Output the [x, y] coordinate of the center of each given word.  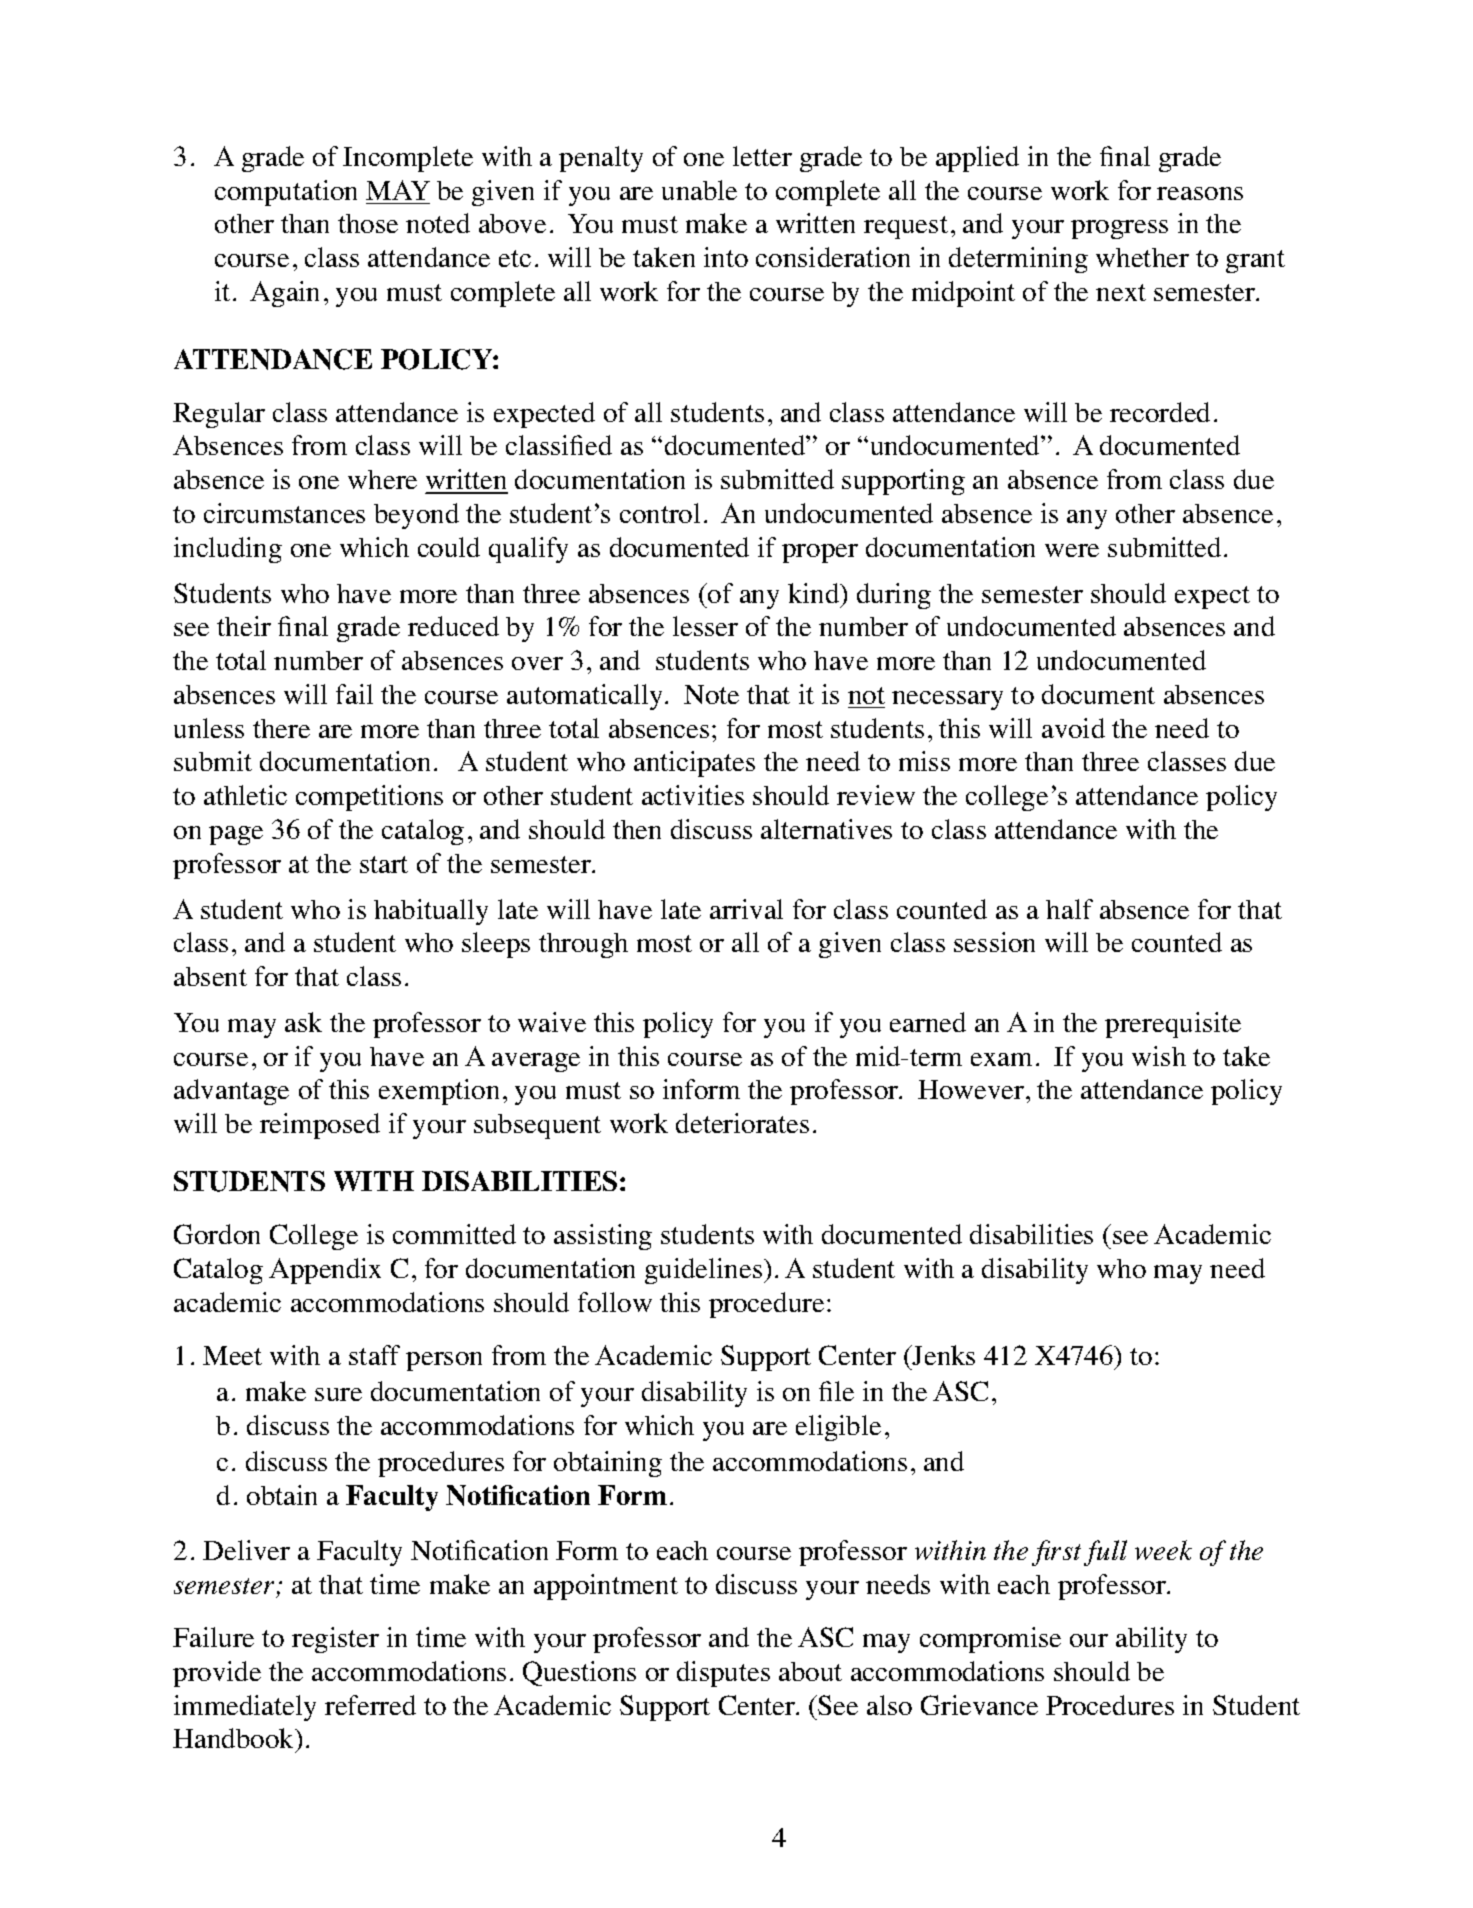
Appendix [325, 1271]
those [368, 223]
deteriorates [742, 1123]
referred [370, 1705]
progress [1119, 229]
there [281, 728]
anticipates [694, 764]
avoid [1073, 728]
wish [1159, 1056]
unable [699, 190]
